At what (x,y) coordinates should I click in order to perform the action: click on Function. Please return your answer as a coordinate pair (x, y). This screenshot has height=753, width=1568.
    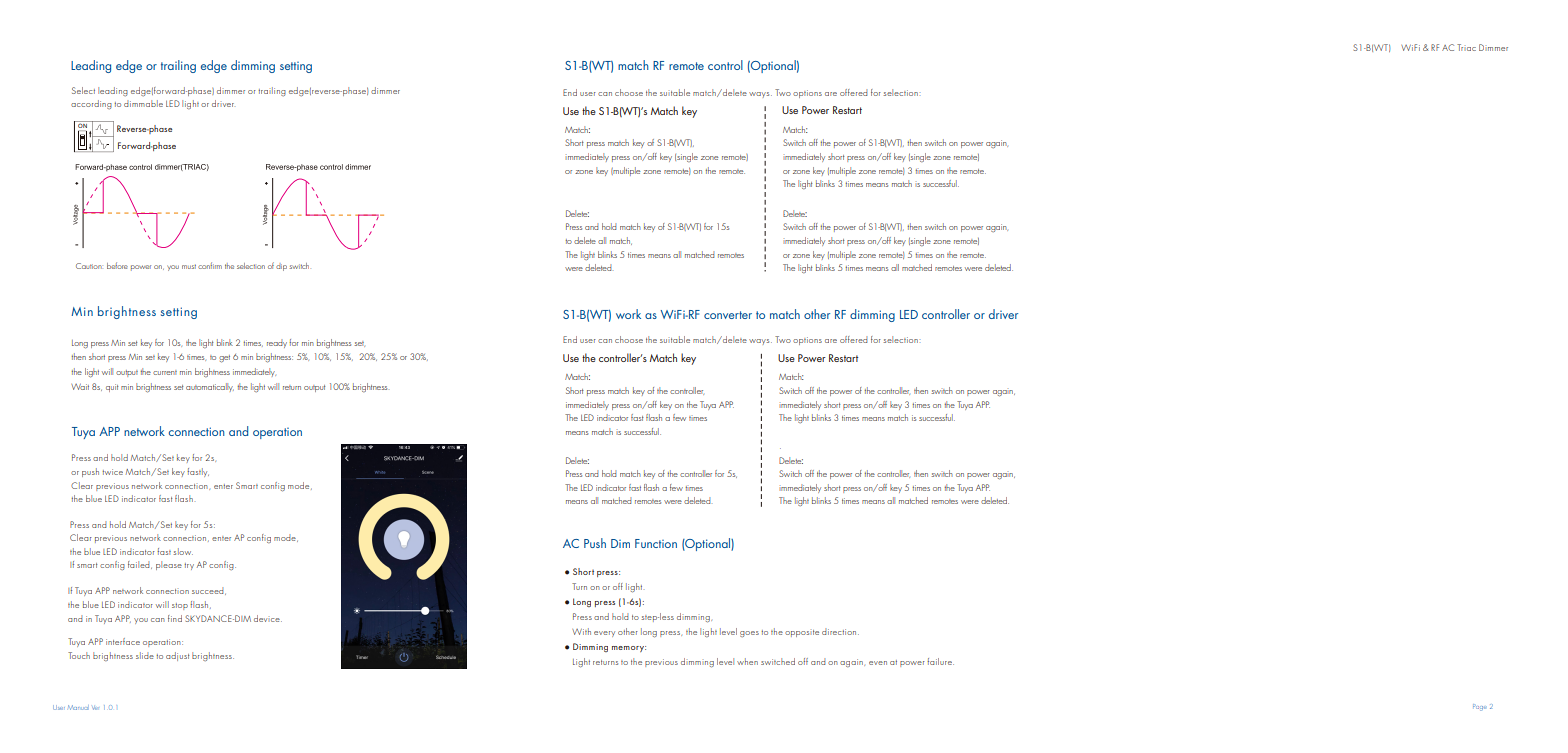
    Looking at the image, I should click on (656, 543).
